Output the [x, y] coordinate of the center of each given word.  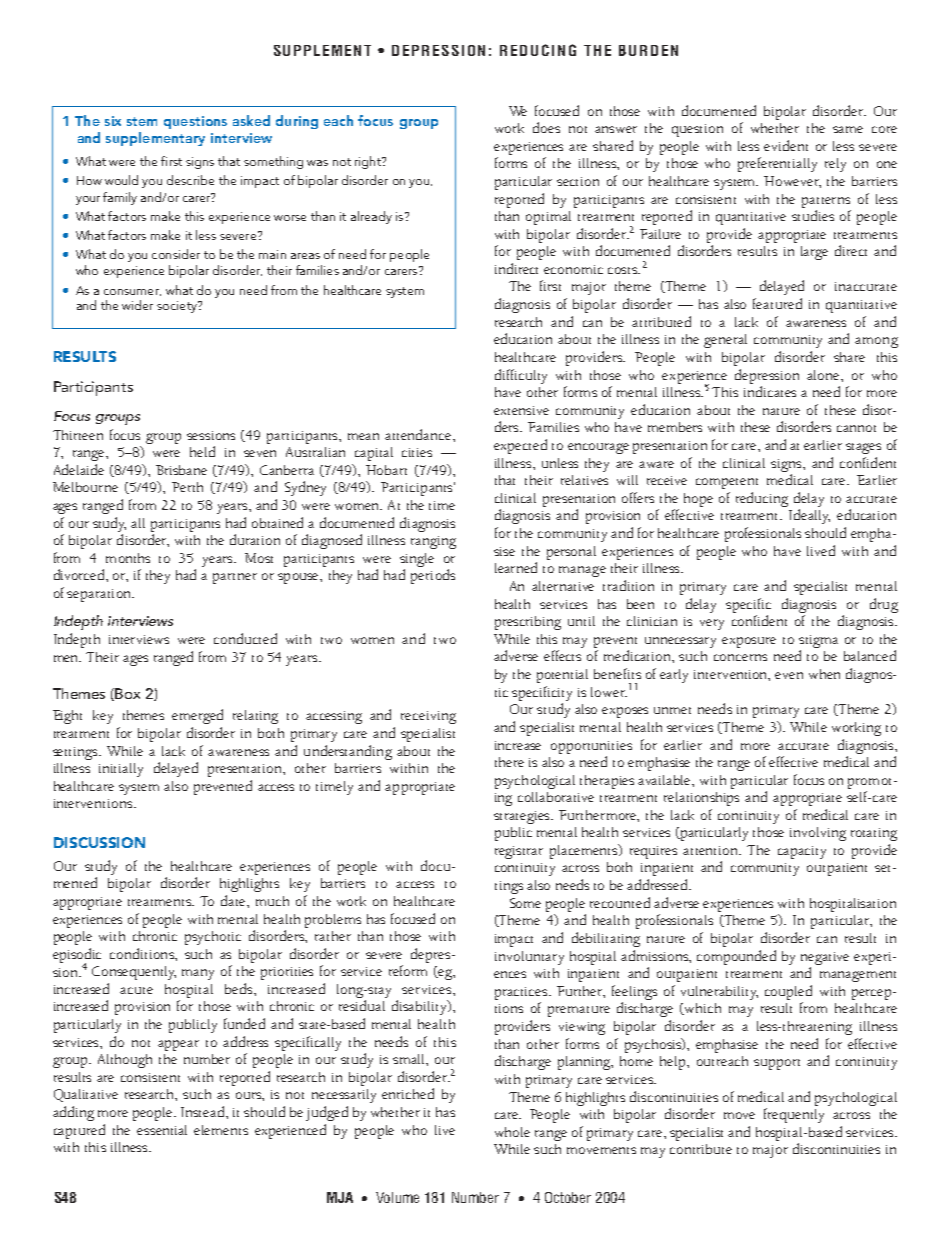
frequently [794, 1115]
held [202, 451]
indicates [770, 391]
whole [512, 1132]
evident [786, 145]
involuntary [529, 958]
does [546, 127]
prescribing [528, 623]
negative [825, 958]
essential [162, 1130]
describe [190, 180]
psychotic [213, 938]
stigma [818, 641]
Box [127, 693]
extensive [521, 410]
